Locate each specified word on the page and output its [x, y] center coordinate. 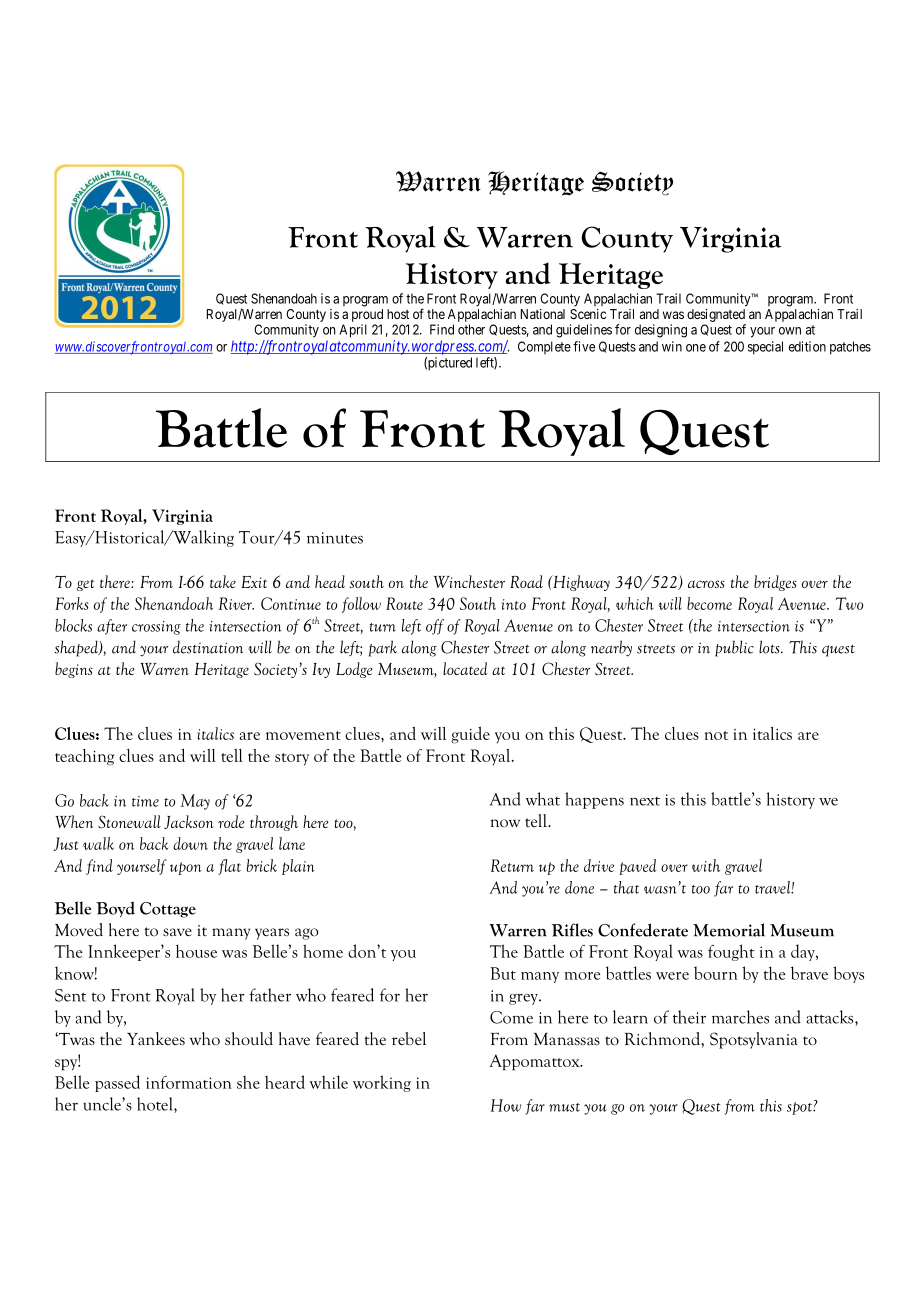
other [471, 329]
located [465, 668]
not [716, 735]
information [189, 1082]
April [353, 331]
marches [740, 1017]
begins [74, 670]
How [506, 1105]
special [765, 348]
